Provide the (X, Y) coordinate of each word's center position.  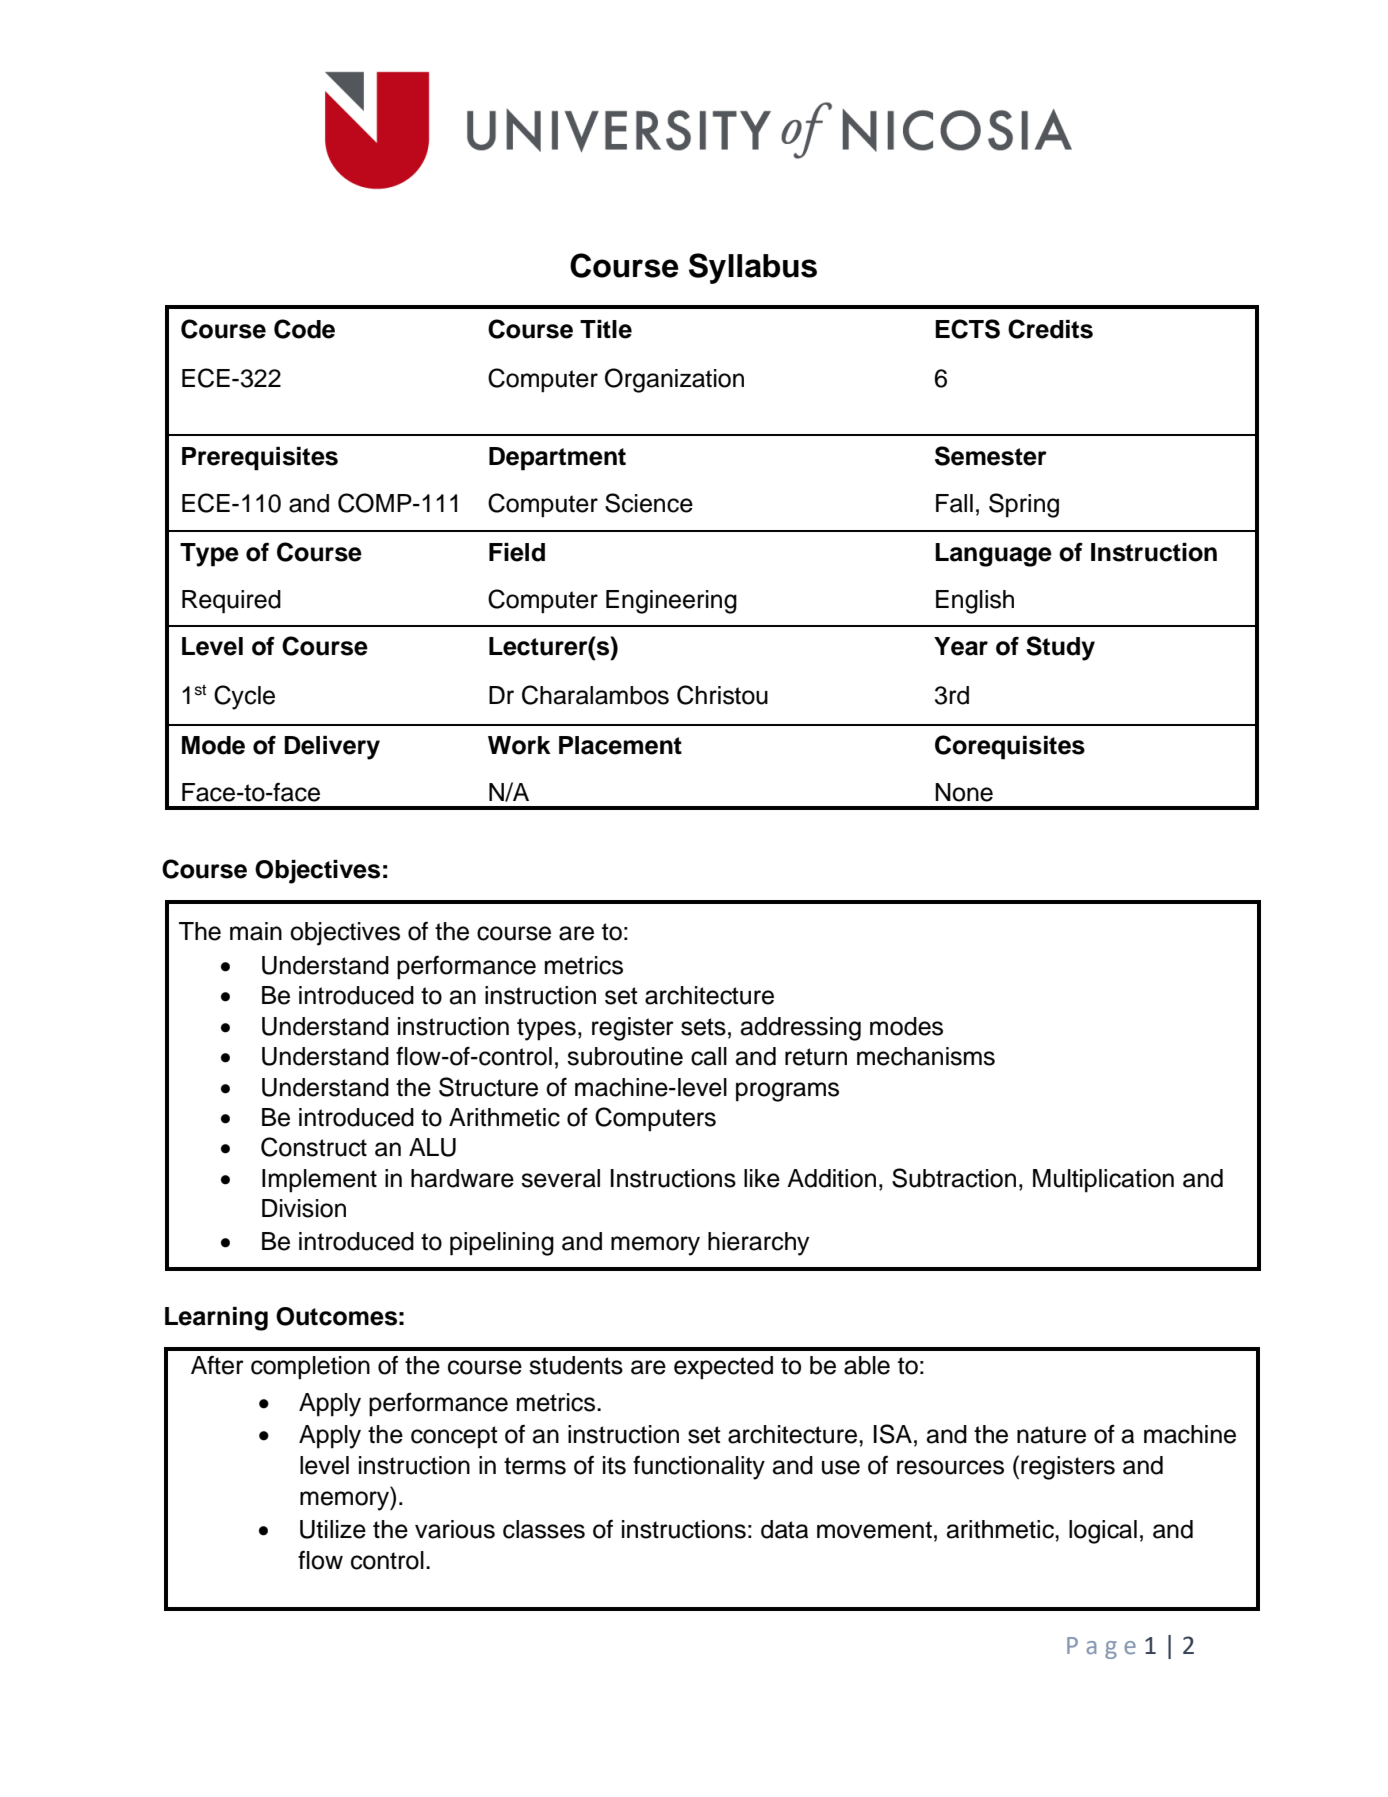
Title (606, 329)
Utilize (333, 1529)
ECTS (967, 329)
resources (950, 1467)
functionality (699, 1467)
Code (304, 329)
